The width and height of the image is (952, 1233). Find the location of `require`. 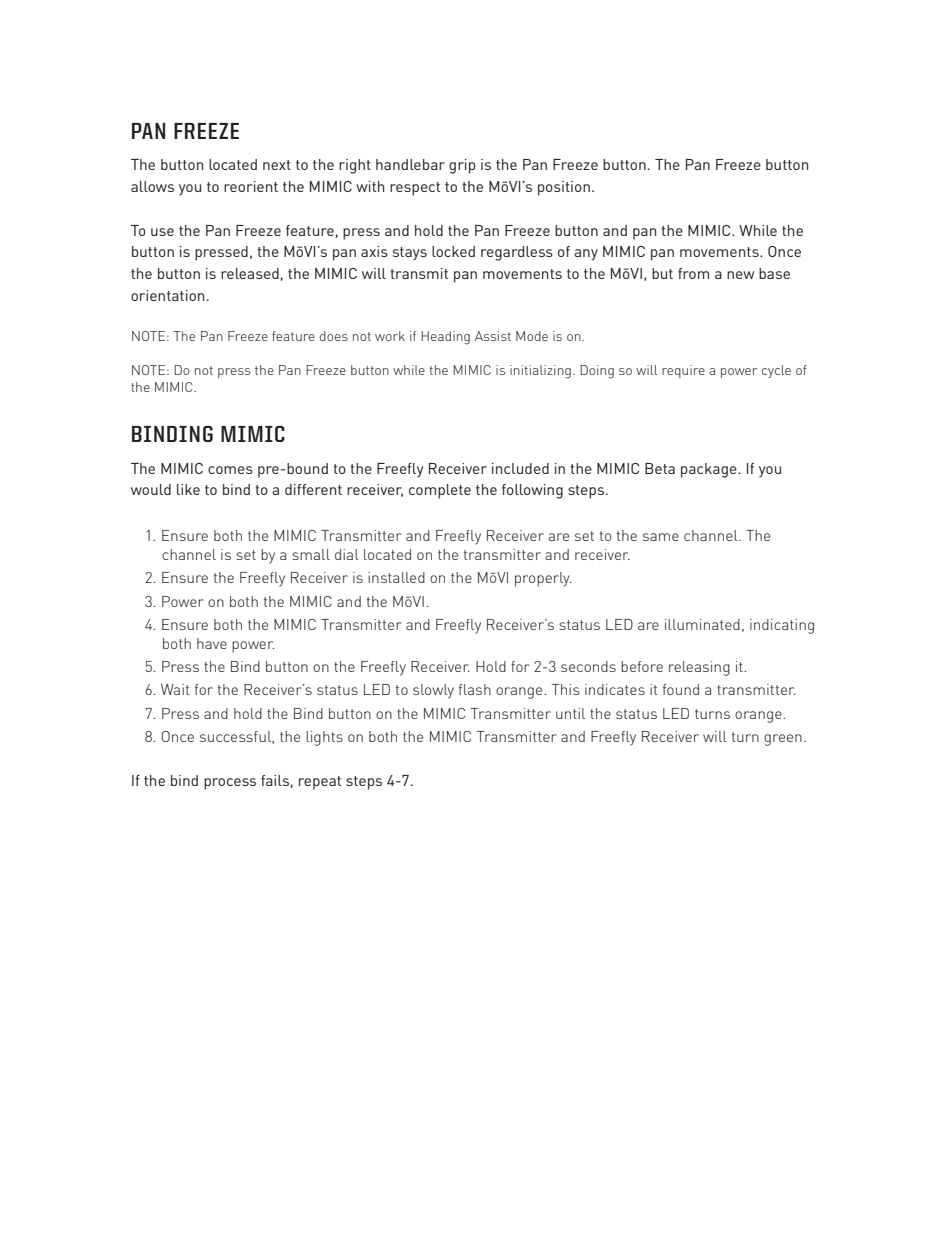

require is located at coordinates (683, 371).
